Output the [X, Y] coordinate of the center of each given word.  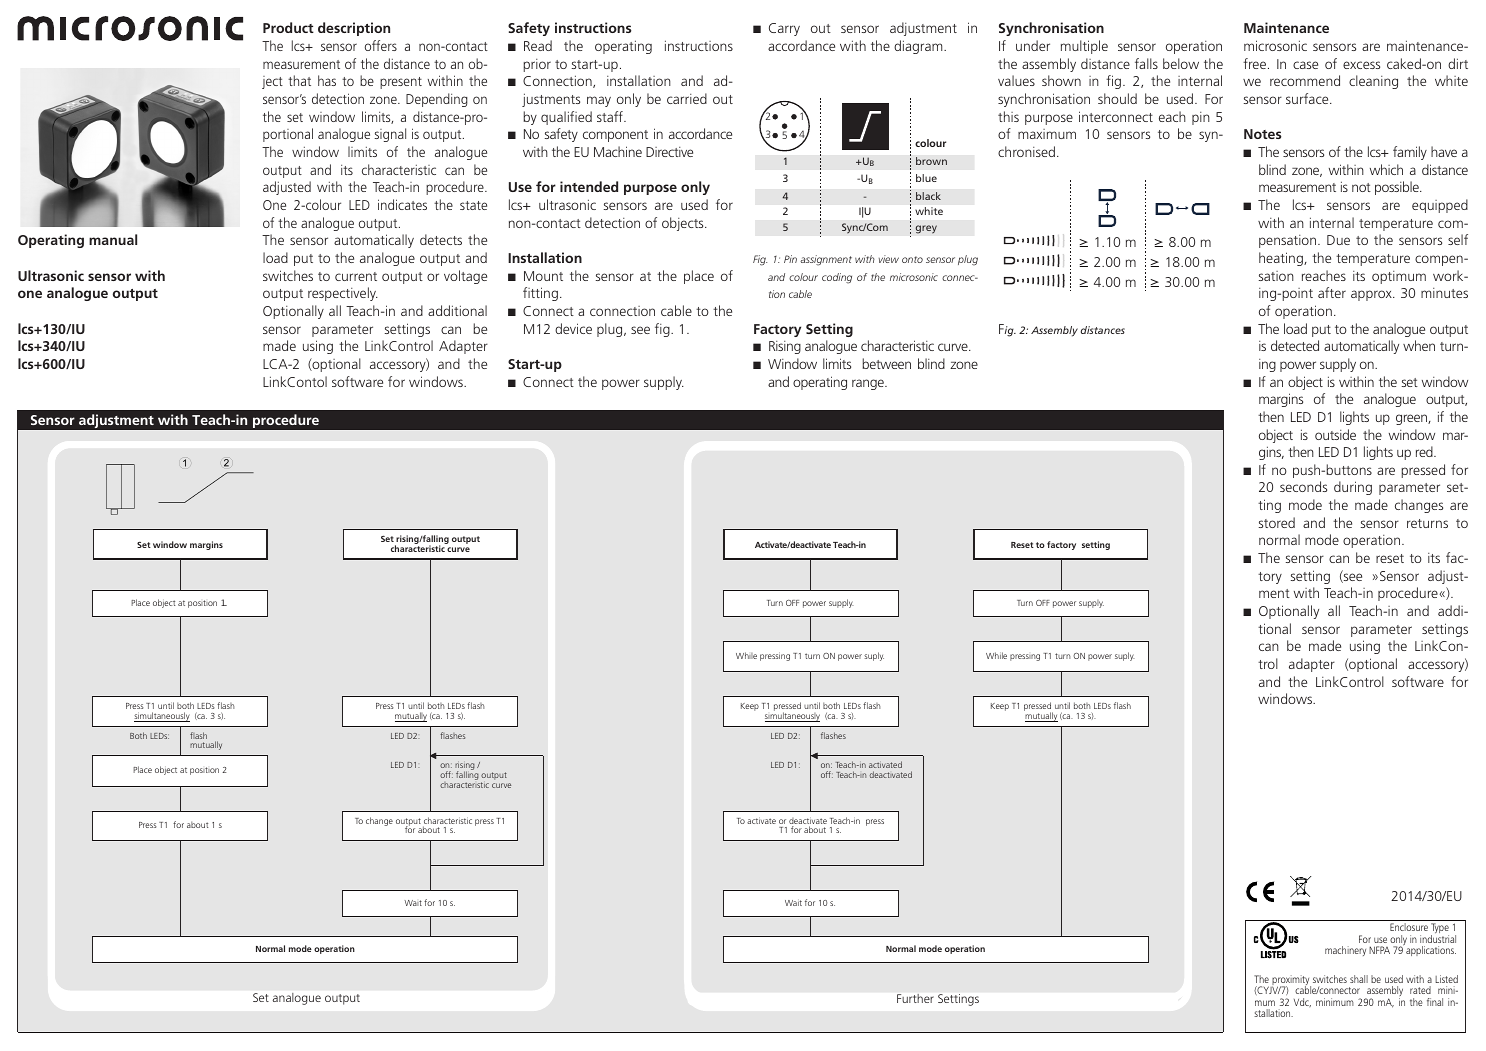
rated [1420, 990]
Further [915, 998]
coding [837, 278]
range [869, 384]
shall [1359, 979]
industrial [1438, 939]
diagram [919, 47]
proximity [1290, 981]
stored [1277, 522]
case [1305, 65]
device [573, 328]
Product [288, 27]
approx [1372, 295]
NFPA [1379, 950]
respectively [343, 294]
